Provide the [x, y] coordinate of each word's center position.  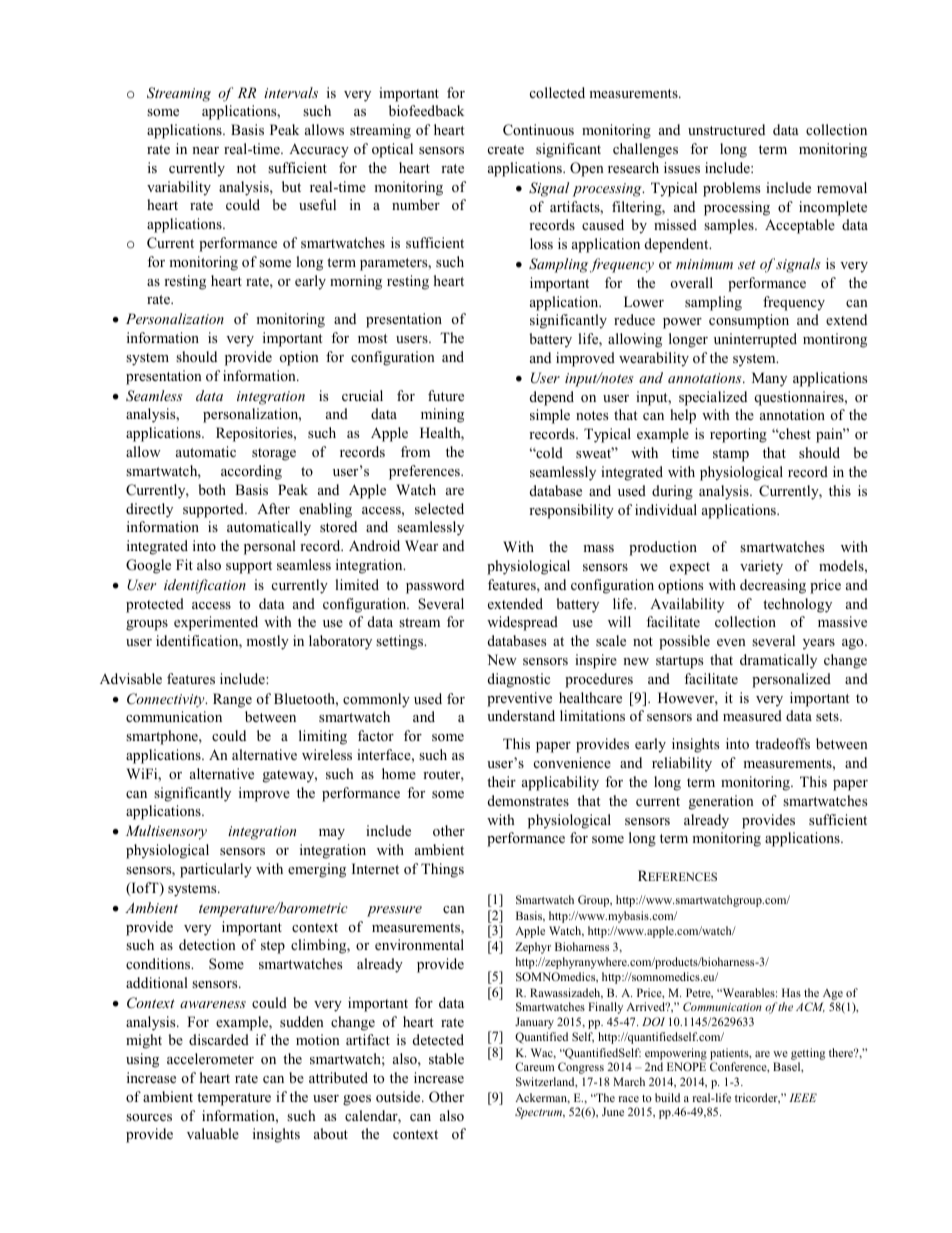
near [205, 150]
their [501, 781]
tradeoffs [782, 743]
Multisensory [166, 832]
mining [442, 415]
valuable [213, 1133]
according [251, 472]
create [506, 149]
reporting [738, 435]
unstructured [726, 129]
